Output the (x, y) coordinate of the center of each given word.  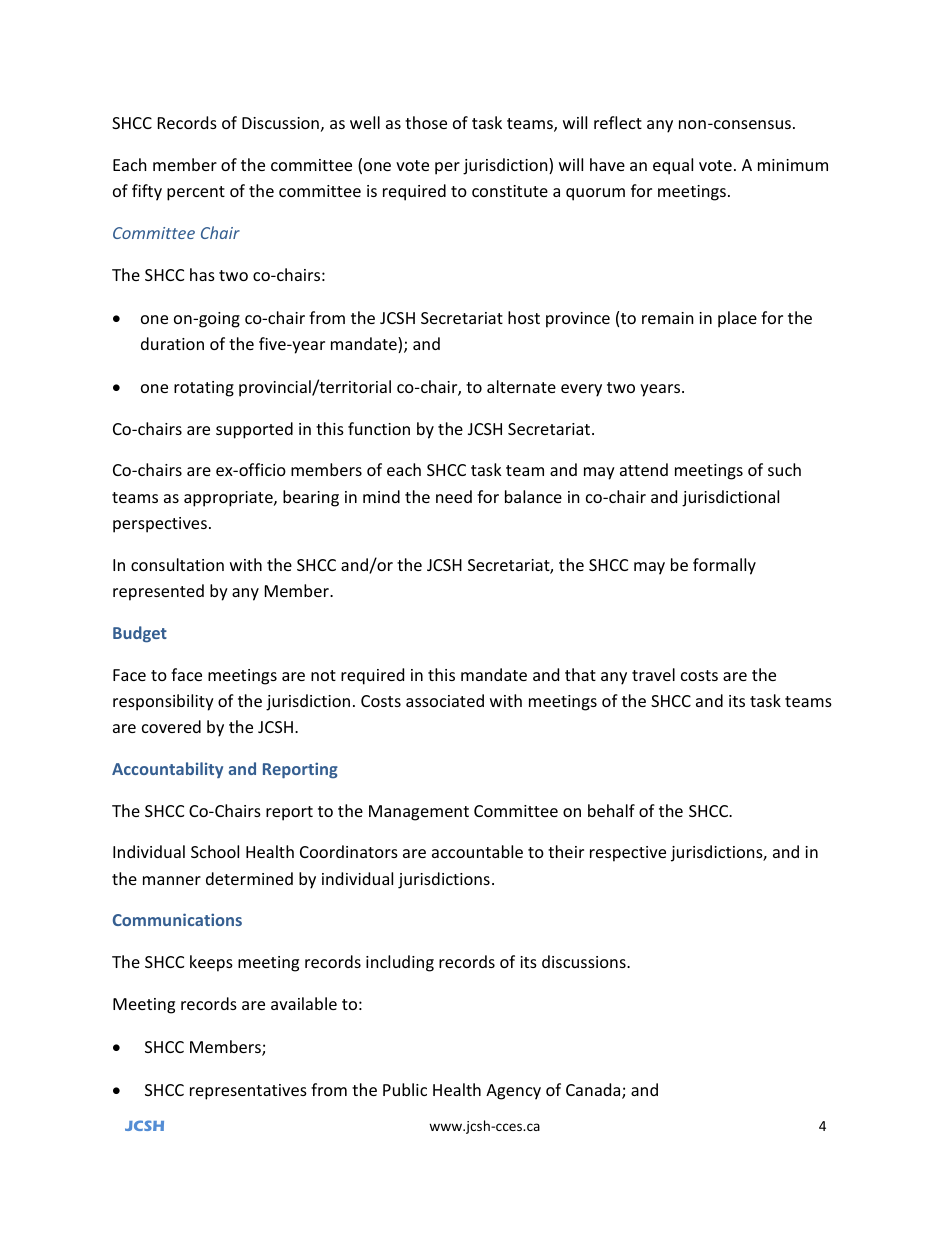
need (454, 496)
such (784, 469)
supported (254, 430)
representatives (248, 1092)
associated (445, 700)
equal (673, 166)
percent (196, 193)
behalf (611, 810)
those (426, 122)
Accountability (167, 770)
